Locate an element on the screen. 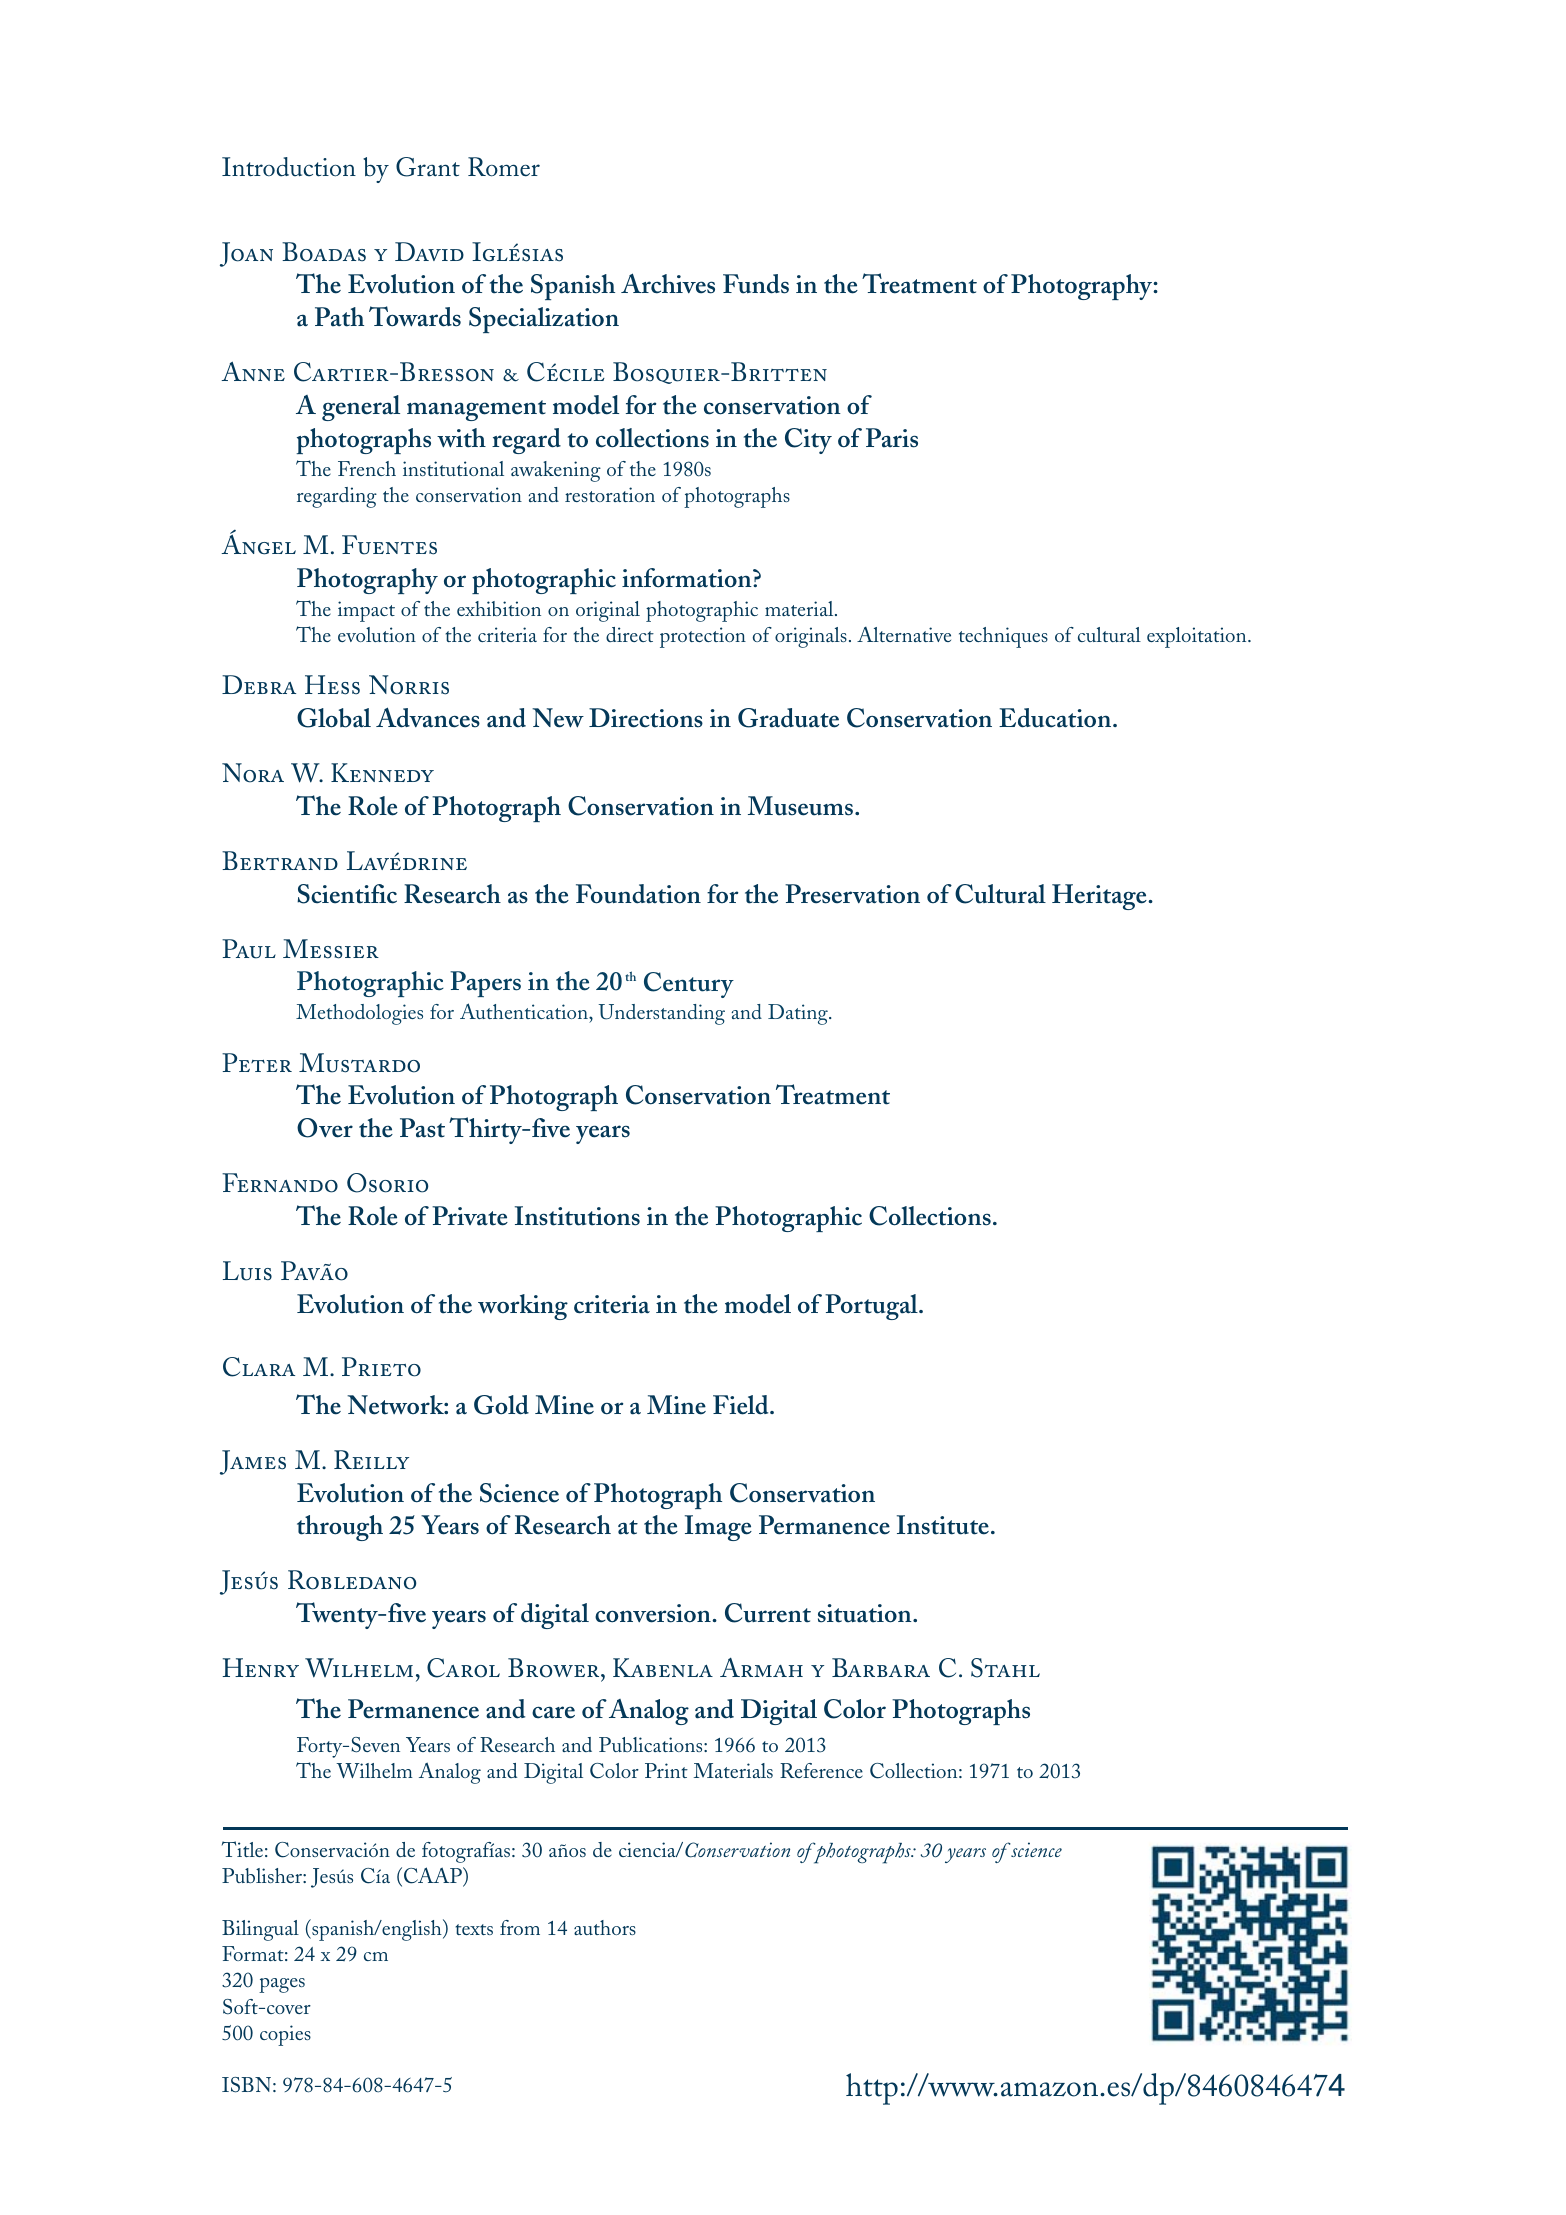  Museums is located at coordinates (802, 806).
